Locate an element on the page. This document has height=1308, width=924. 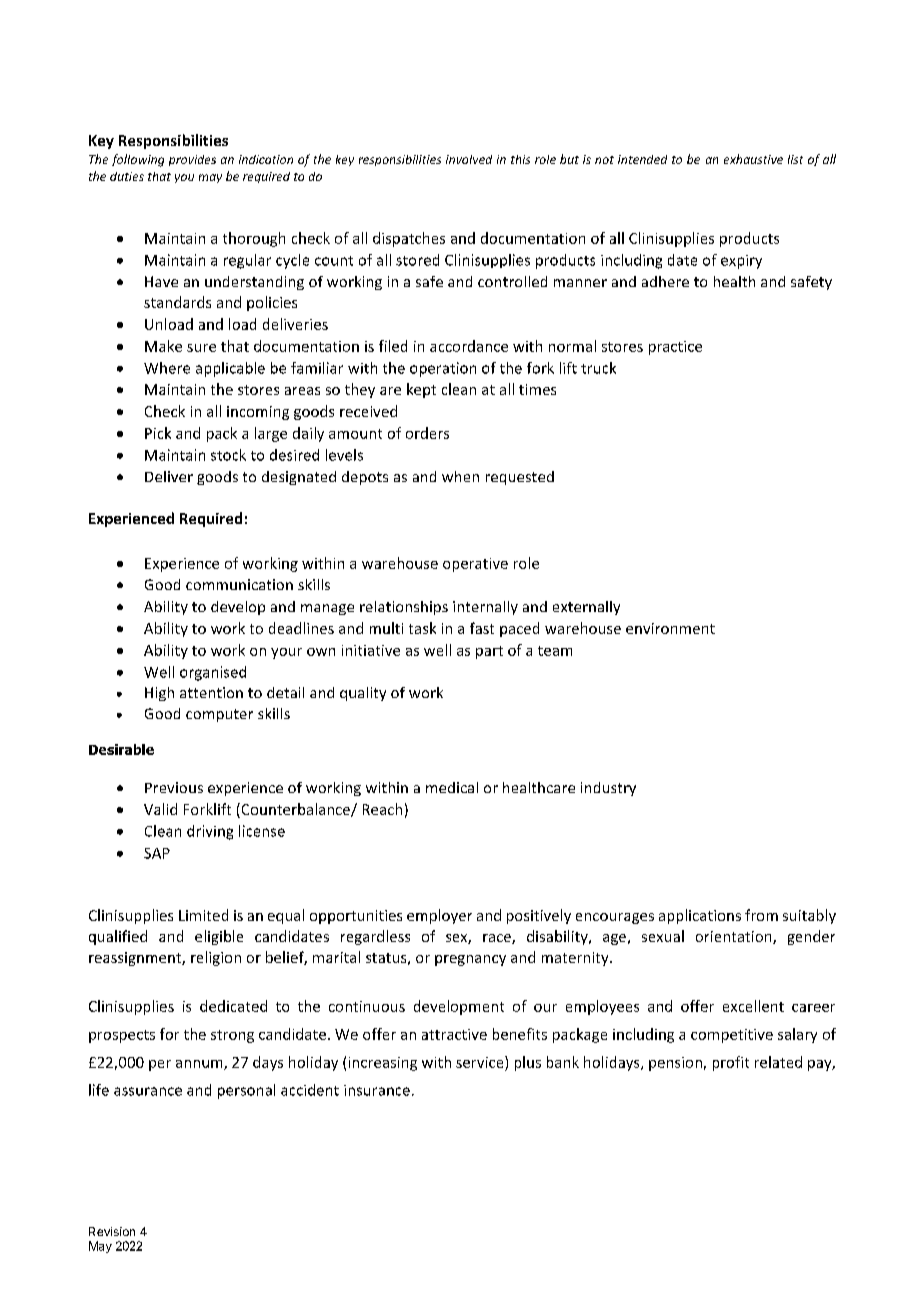
excellent is located at coordinates (753, 1006).
